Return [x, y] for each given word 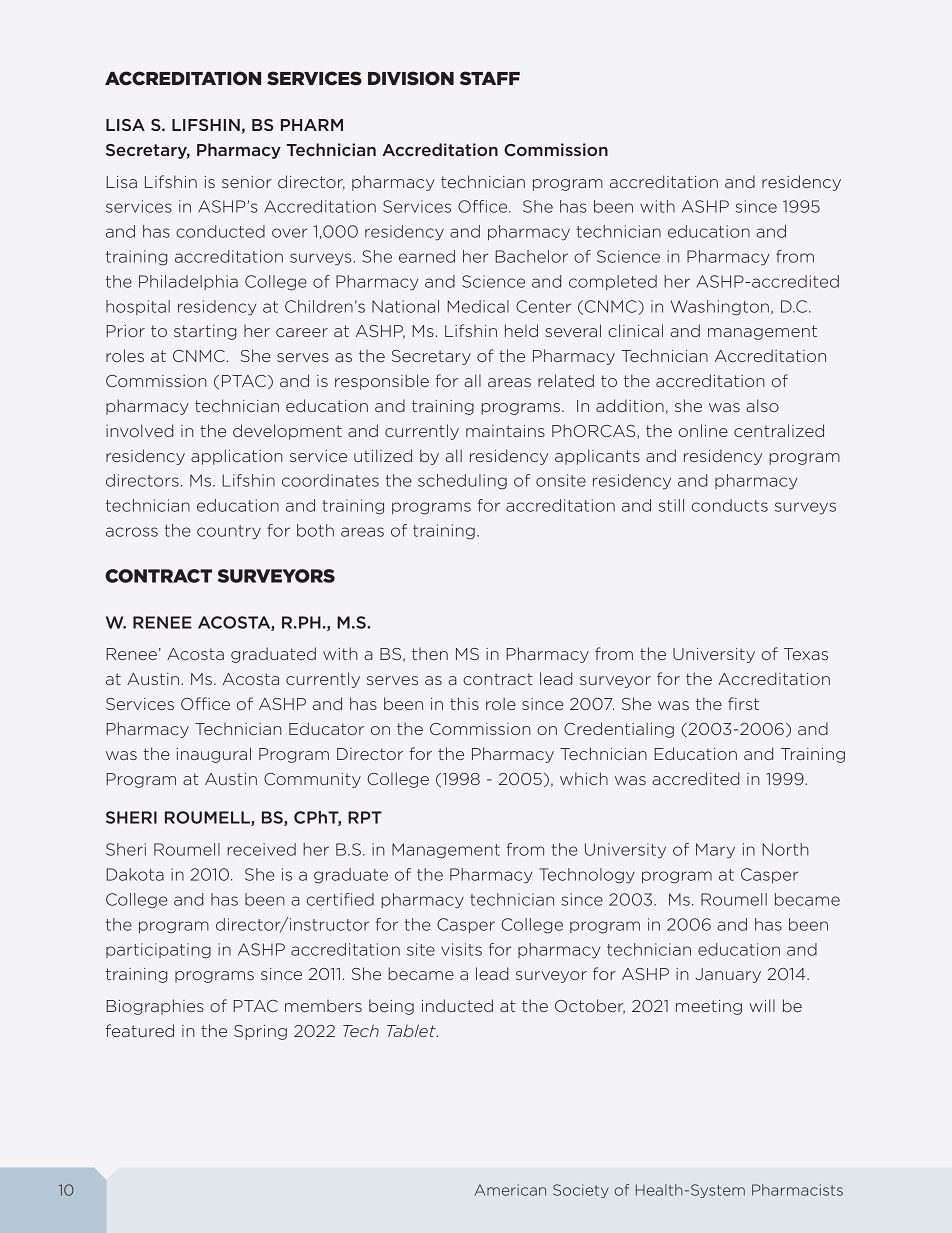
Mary [715, 851]
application [237, 457]
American [510, 1190]
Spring [260, 1032]
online [703, 430]
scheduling [462, 482]
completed [613, 282]
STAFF [490, 78]
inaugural [213, 755]
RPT [365, 817]
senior [247, 182]
